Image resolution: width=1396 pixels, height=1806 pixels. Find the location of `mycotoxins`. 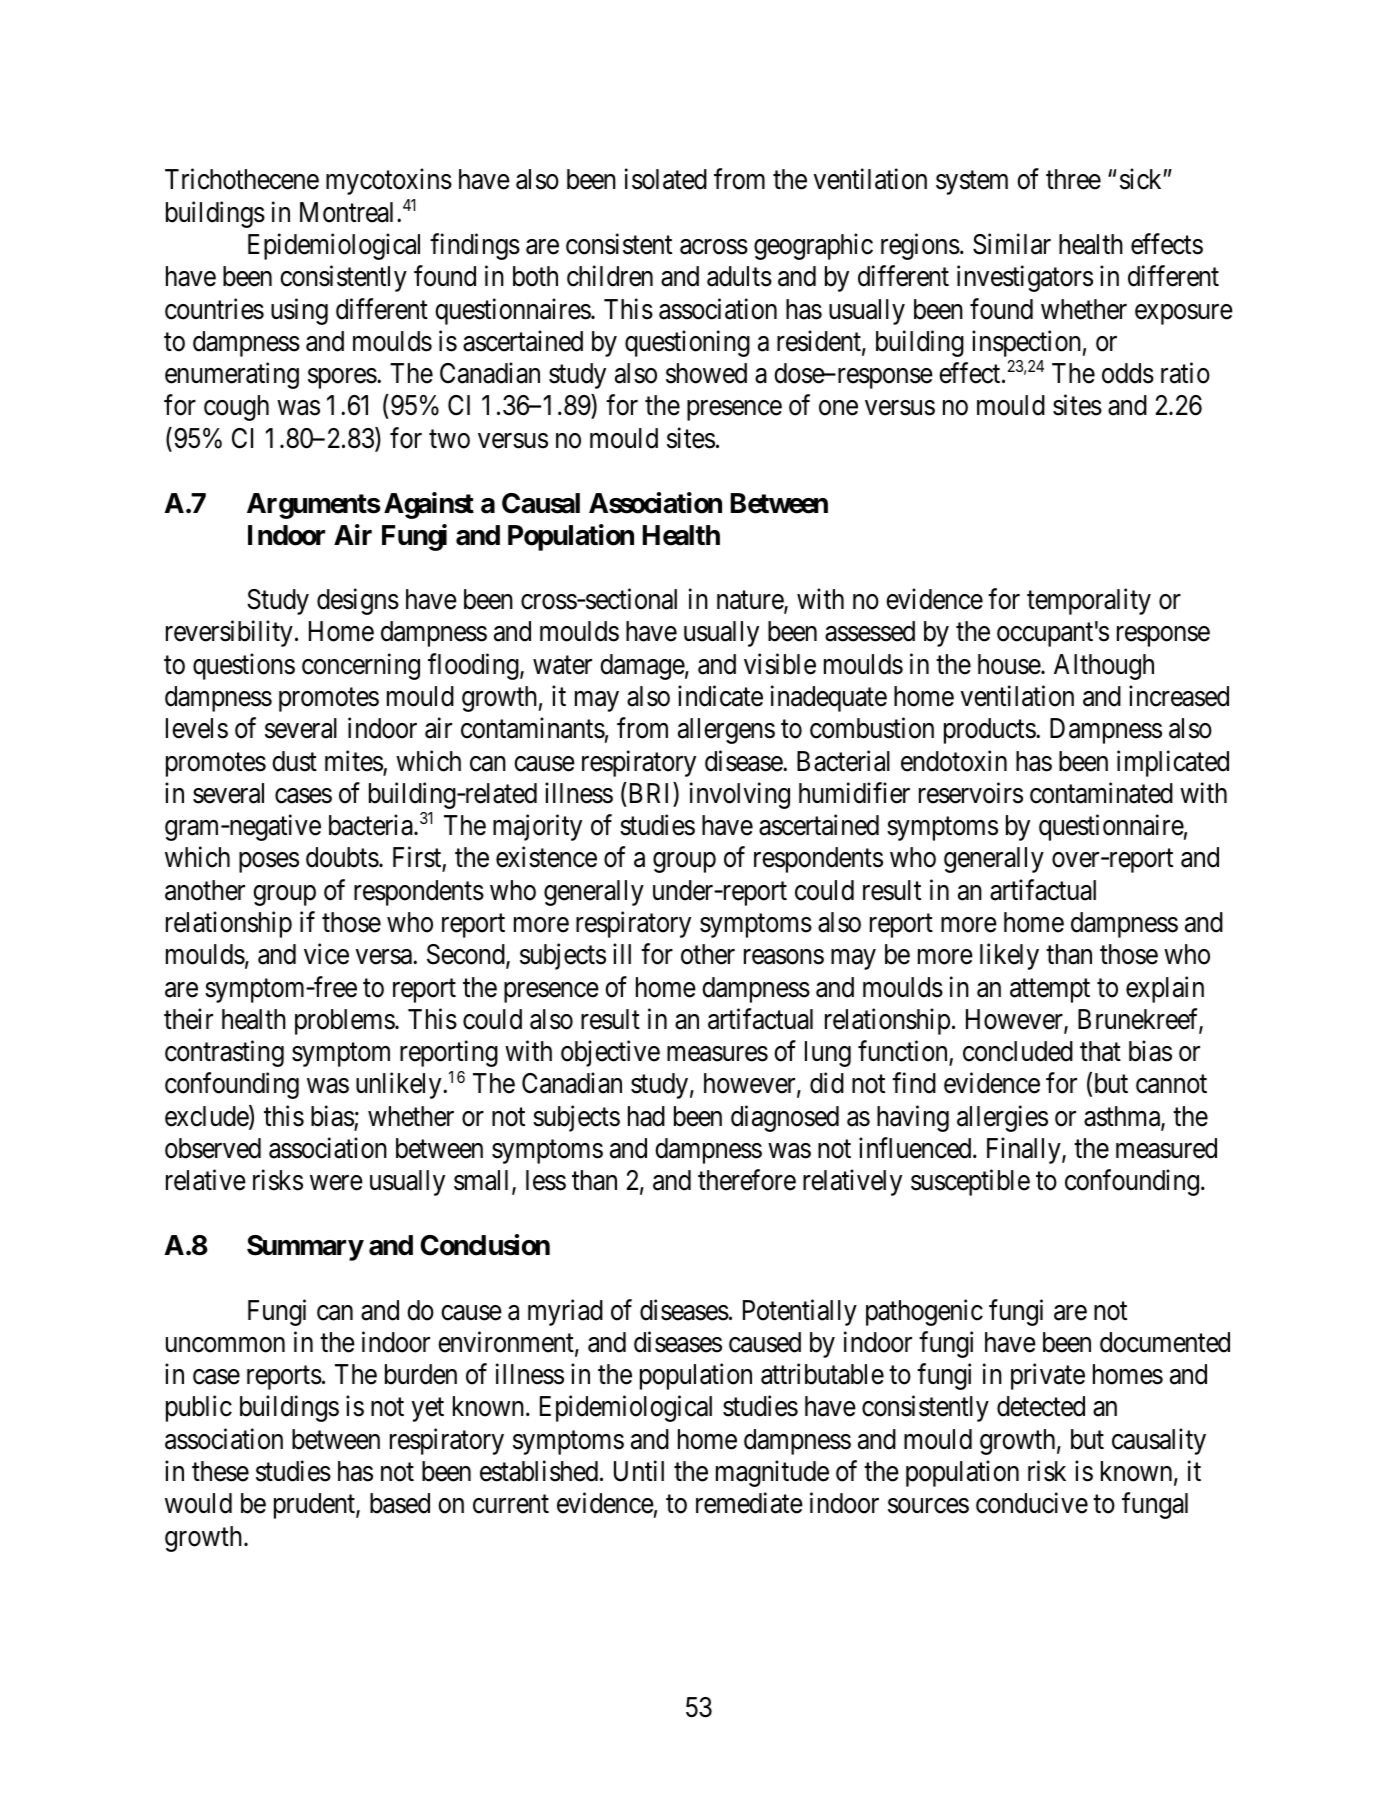

mycotoxins is located at coordinates (389, 182).
